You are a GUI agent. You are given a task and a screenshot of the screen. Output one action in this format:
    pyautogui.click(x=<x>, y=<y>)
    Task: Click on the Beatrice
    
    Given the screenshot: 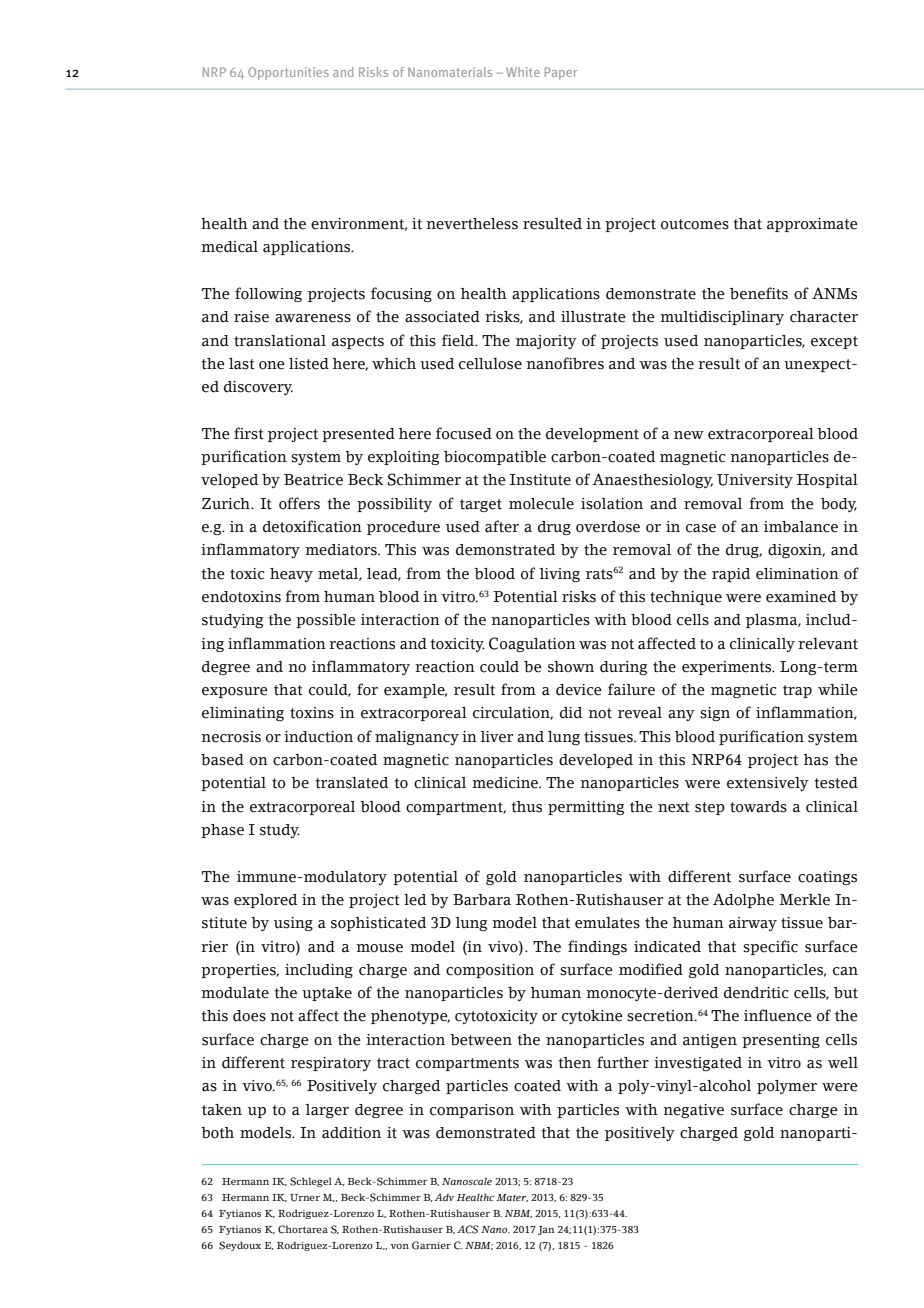 What is the action you would take?
    pyautogui.click(x=313, y=480)
